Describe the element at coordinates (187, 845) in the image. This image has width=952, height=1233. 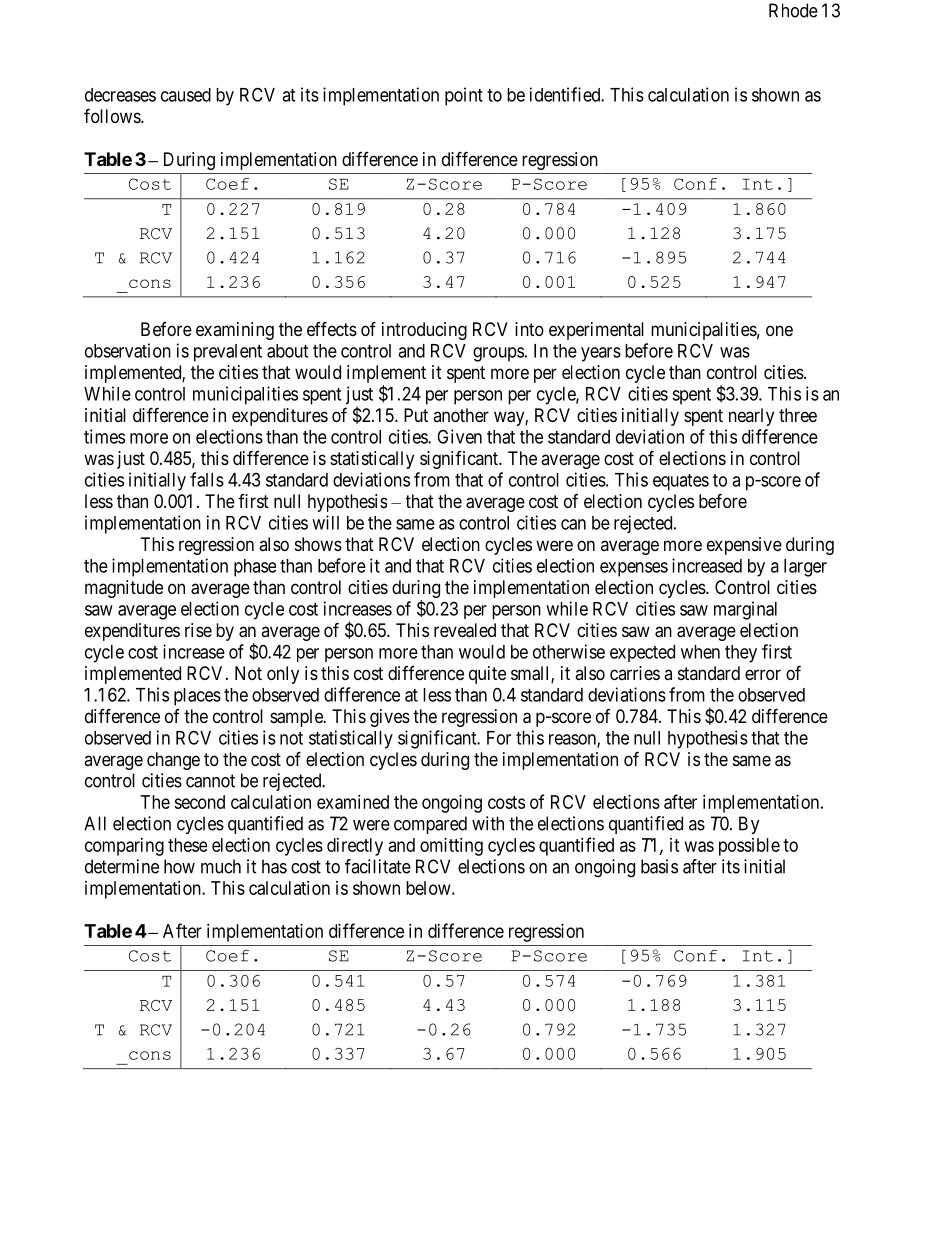
I see `these` at that location.
